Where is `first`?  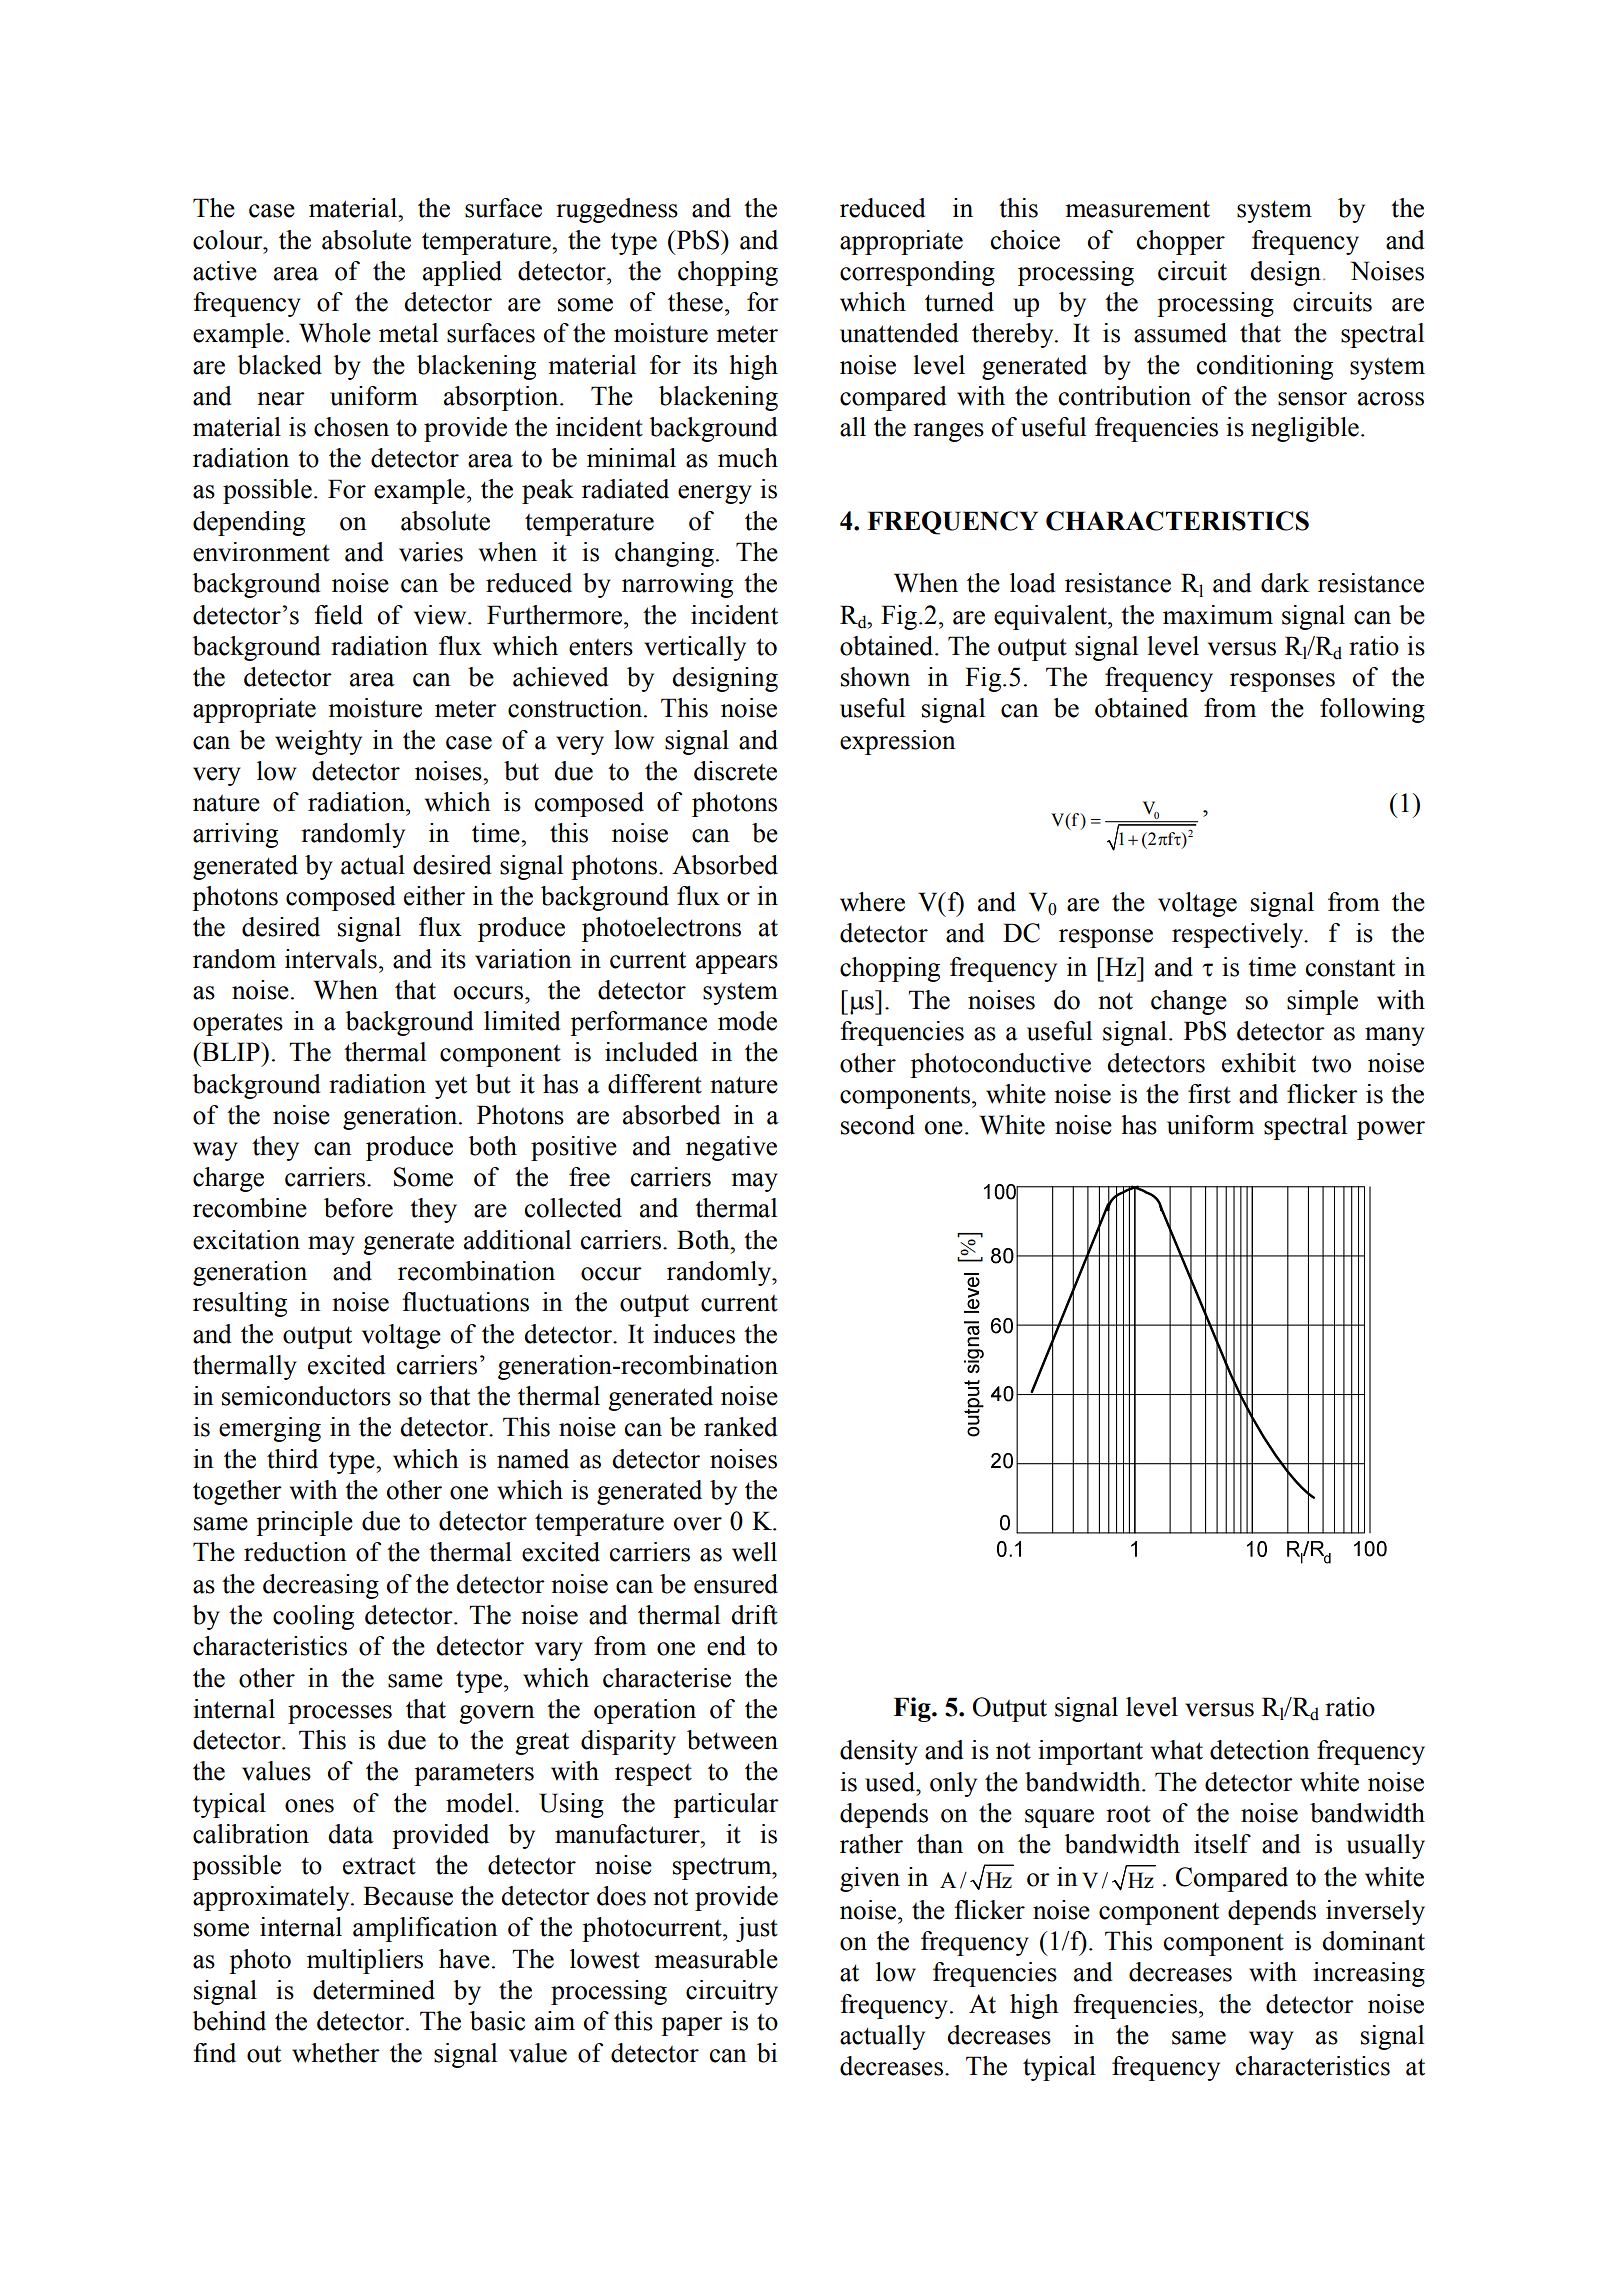
first is located at coordinates (1209, 1094).
